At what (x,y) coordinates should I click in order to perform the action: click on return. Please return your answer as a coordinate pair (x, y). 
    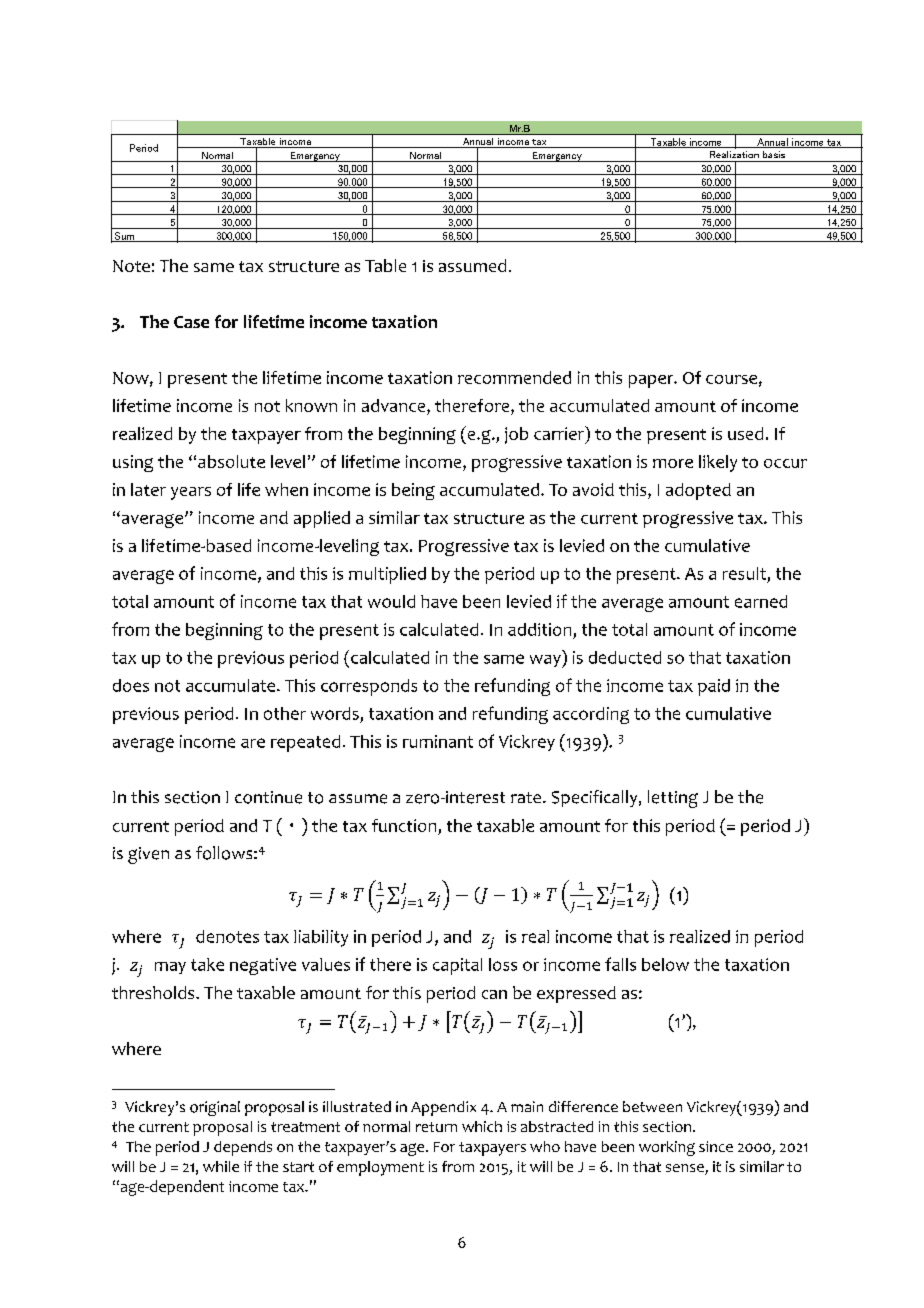
    Looking at the image, I should click on (436, 1127).
